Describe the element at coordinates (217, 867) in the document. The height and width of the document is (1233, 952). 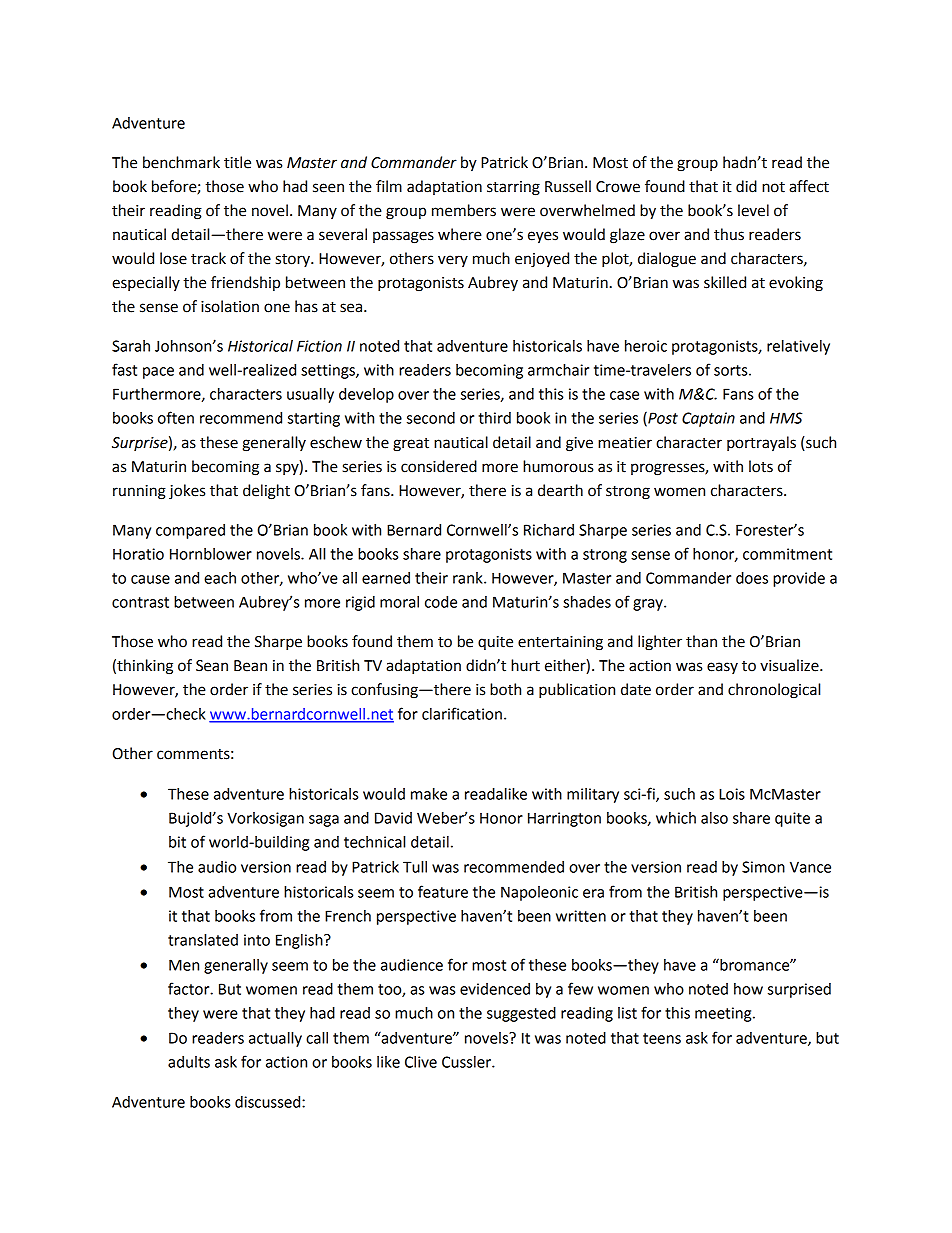
I see `audio` at that location.
